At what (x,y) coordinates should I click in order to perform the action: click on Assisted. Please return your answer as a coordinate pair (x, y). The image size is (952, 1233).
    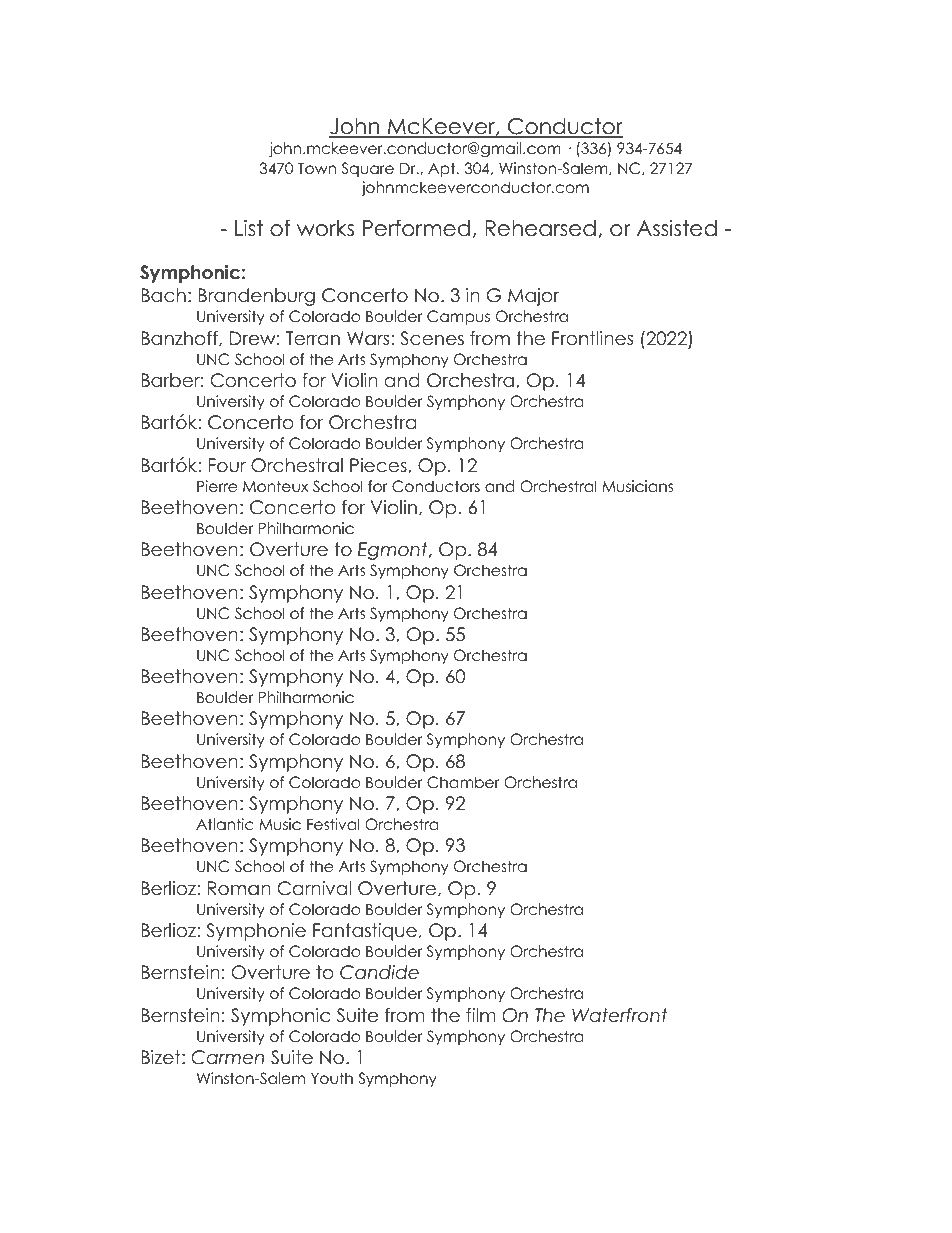
    Looking at the image, I should click on (677, 228).
